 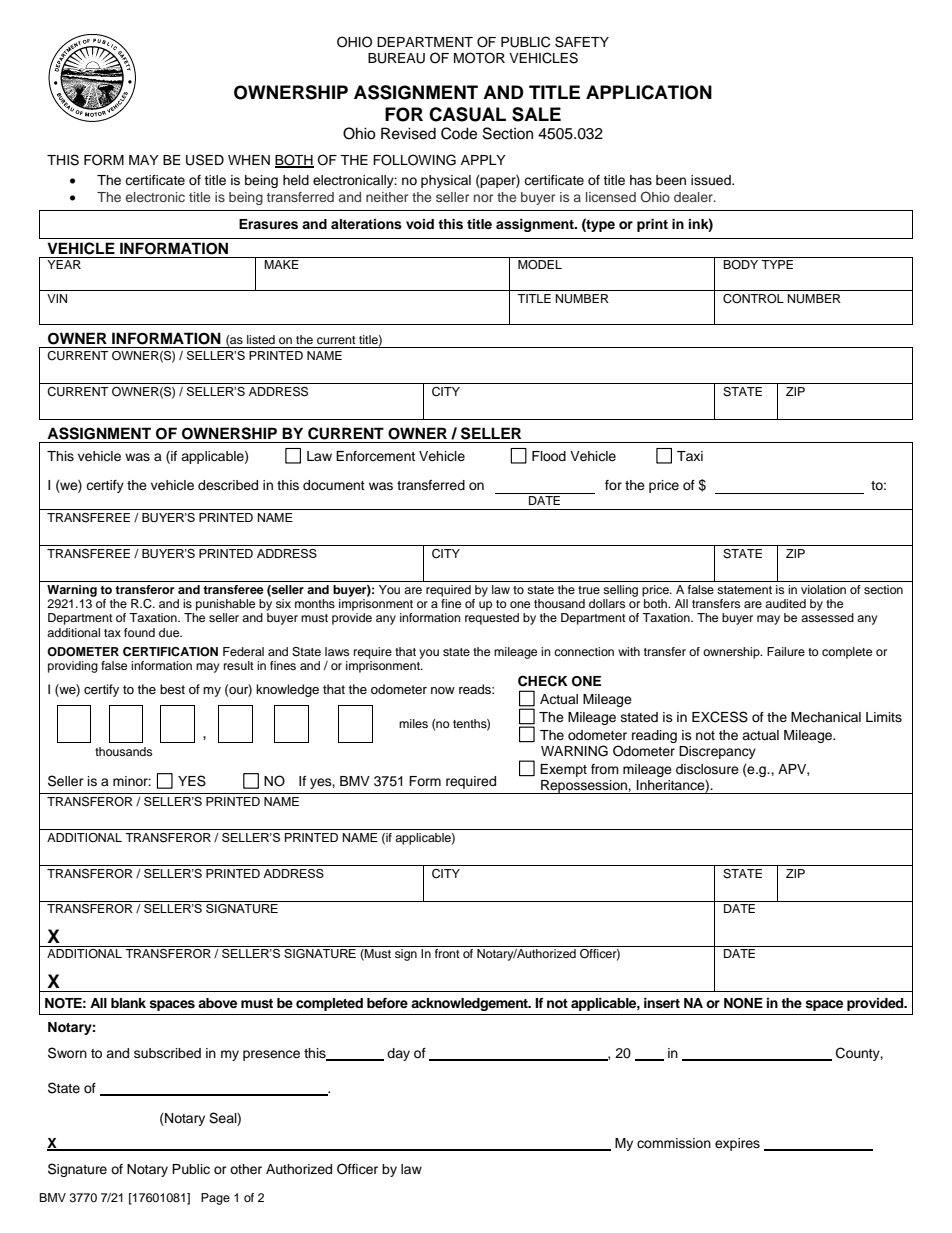 What do you see at coordinates (205, 160) in the page?
I see `USED` at bounding box center [205, 160].
